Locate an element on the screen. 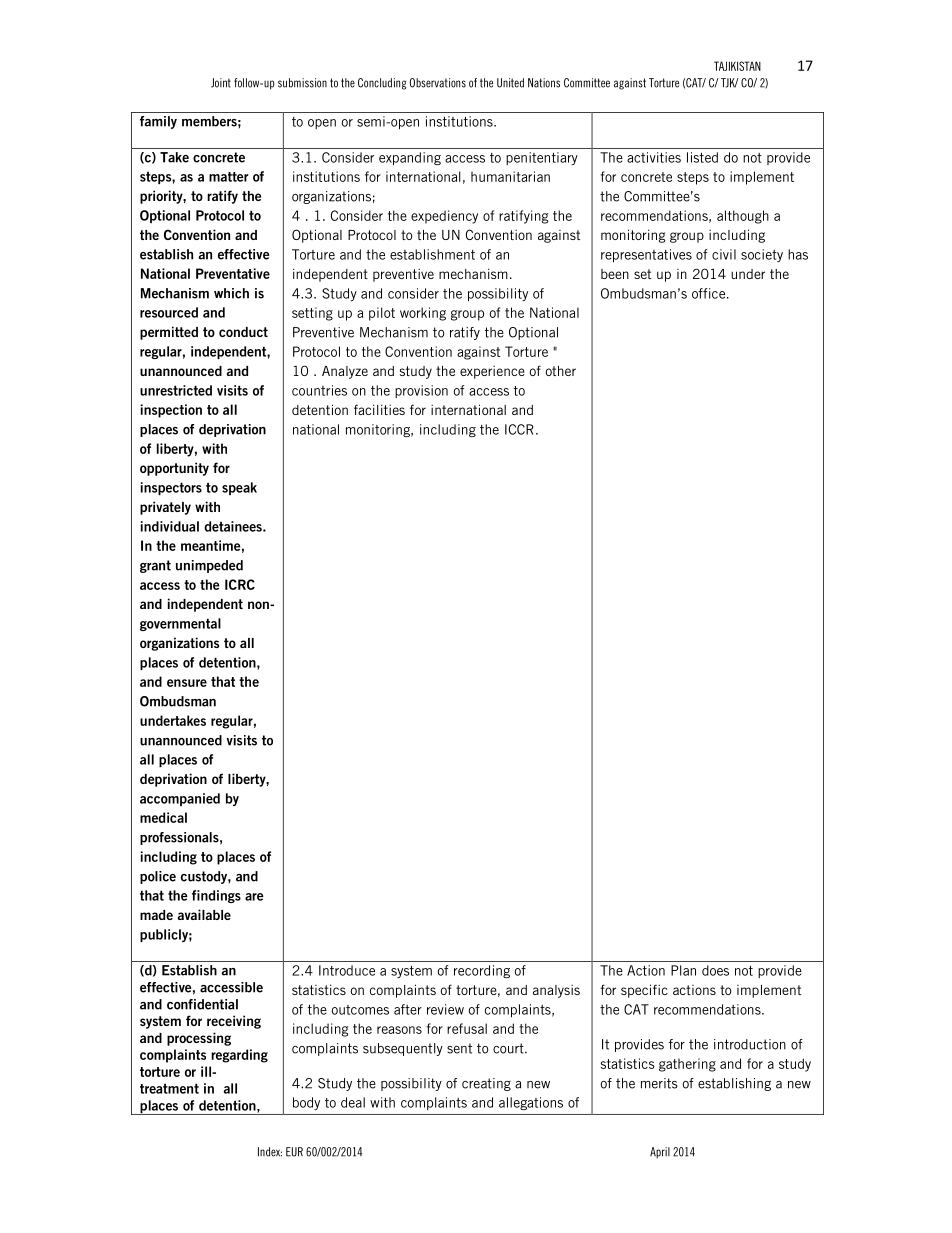 The image size is (952, 1233). other is located at coordinates (560, 371).
